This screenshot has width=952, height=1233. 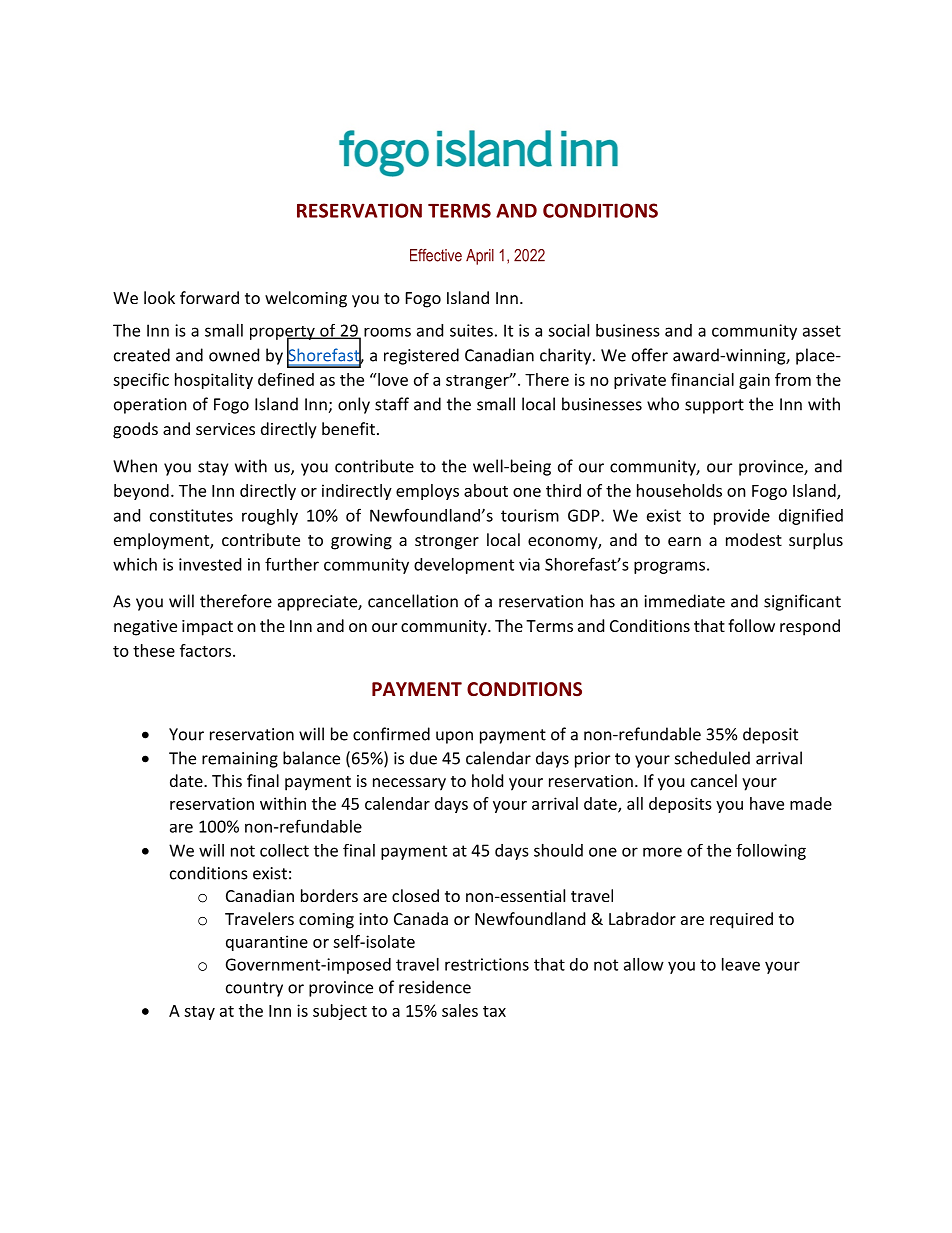 What do you see at coordinates (209, 297) in the screenshot?
I see `forward` at bounding box center [209, 297].
